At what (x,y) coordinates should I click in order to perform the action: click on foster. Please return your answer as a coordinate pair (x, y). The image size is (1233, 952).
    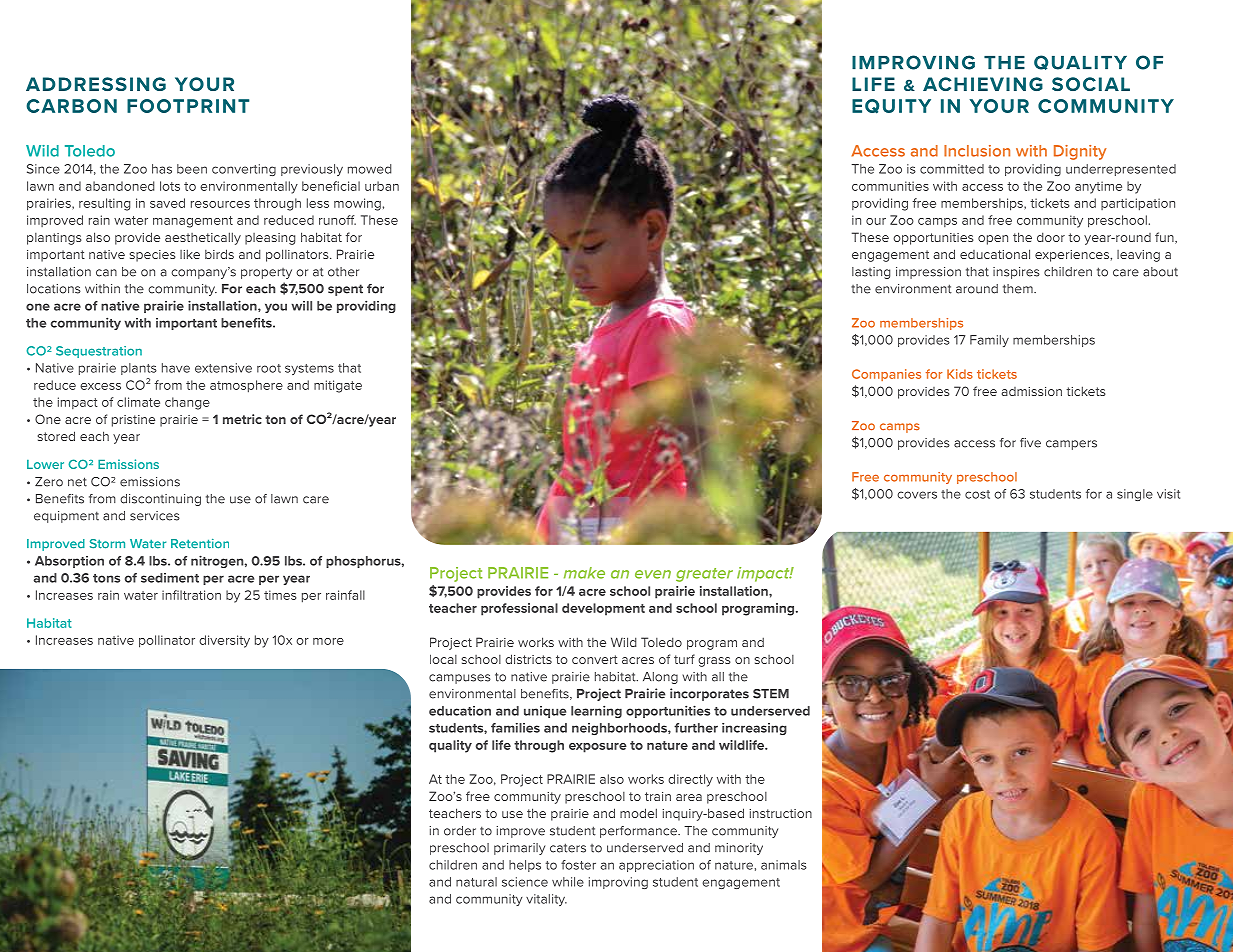
    Looking at the image, I should click on (578, 865).
